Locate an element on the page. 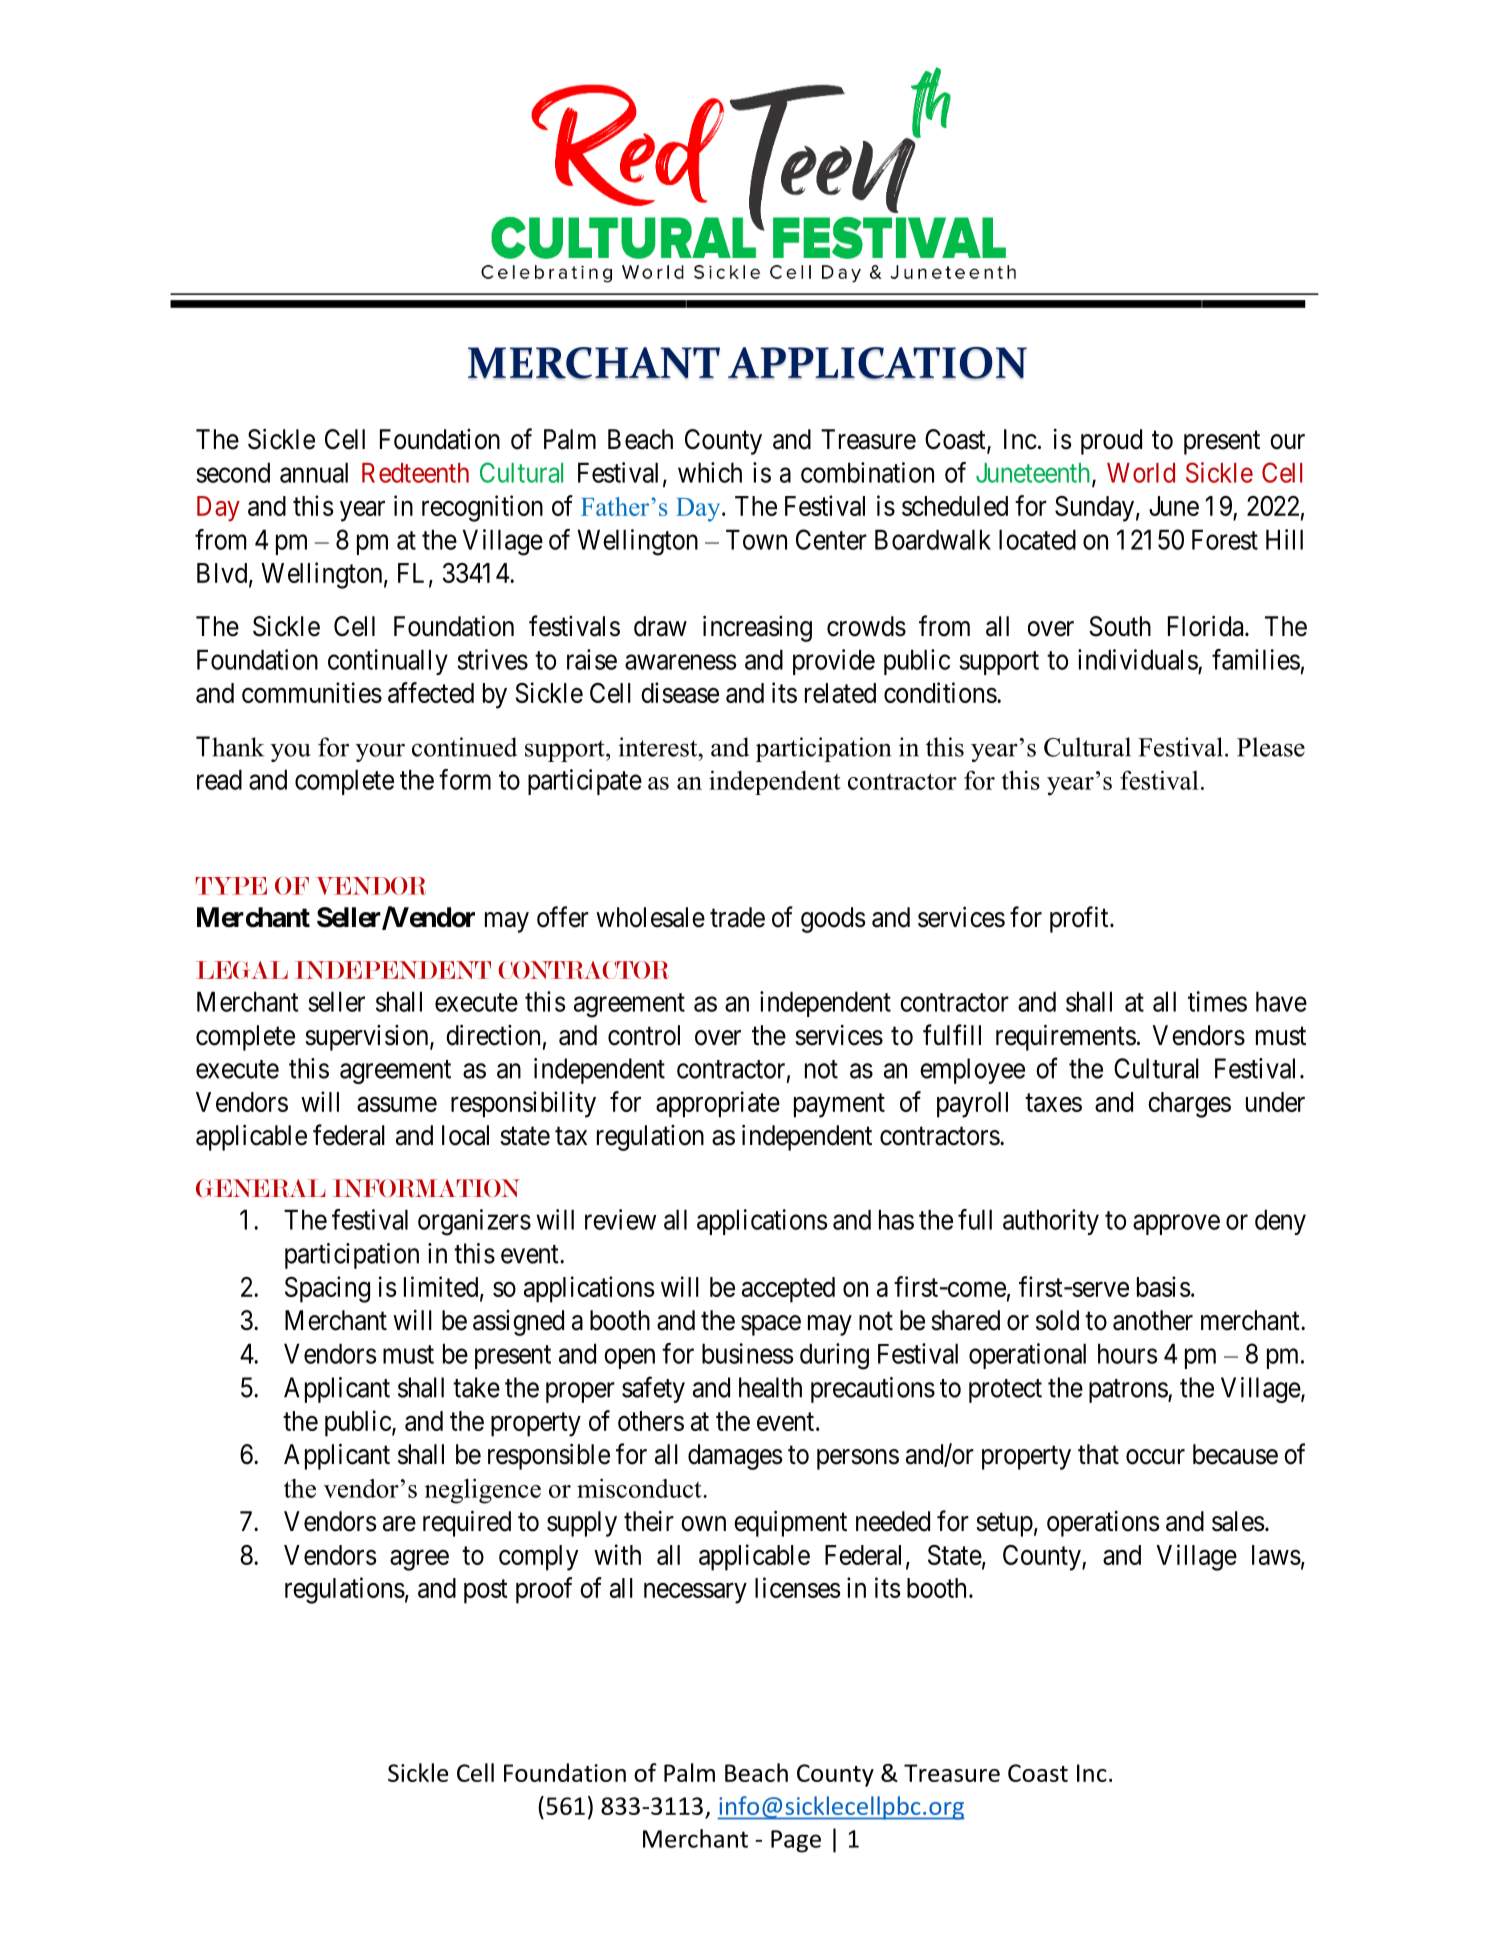 This document has width=1501, height=1943. which is located at coordinates (710, 472).
